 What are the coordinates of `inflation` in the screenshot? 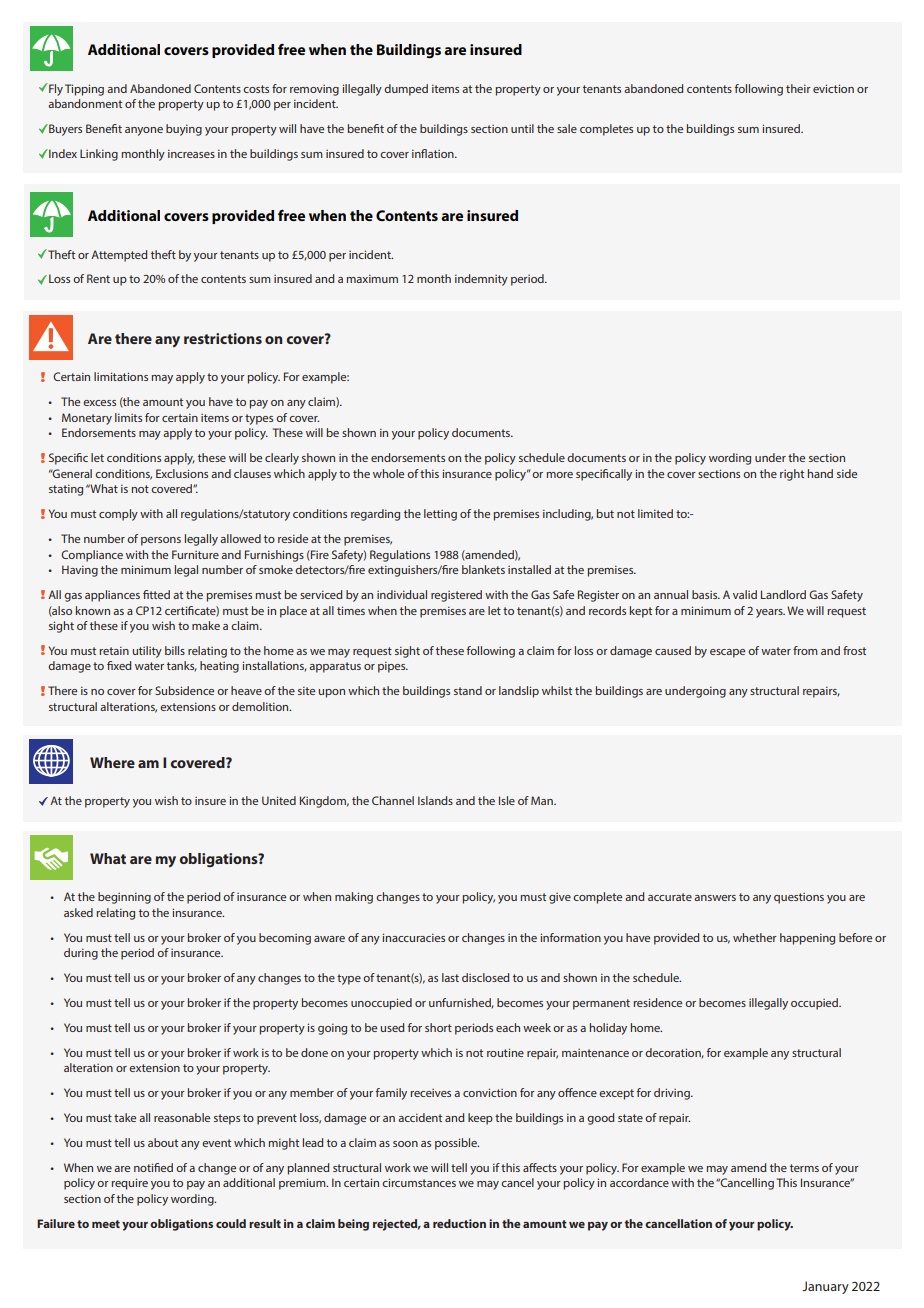 It's located at (434, 153).
